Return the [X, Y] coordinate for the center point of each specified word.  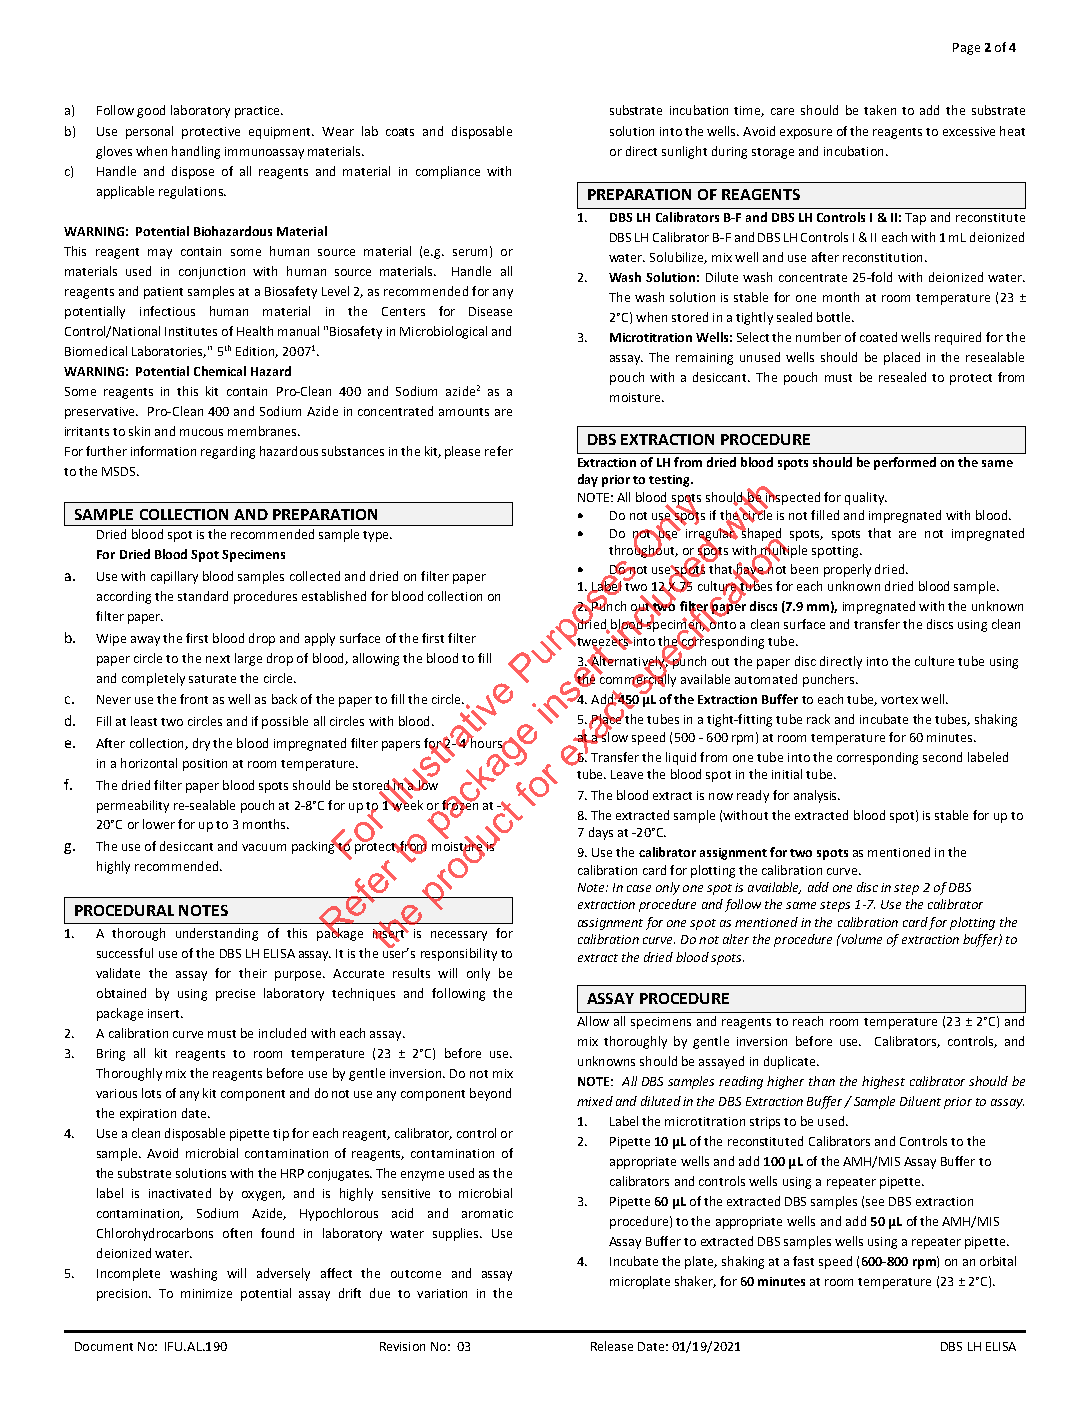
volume [860, 939]
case [639, 888]
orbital [998, 1261]
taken [880, 110]
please [462, 452]
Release [612, 1346]
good [151, 111]
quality [865, 498]
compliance [448, 172]
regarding [228, 452]
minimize [206, 1293]
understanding [217, 934]
